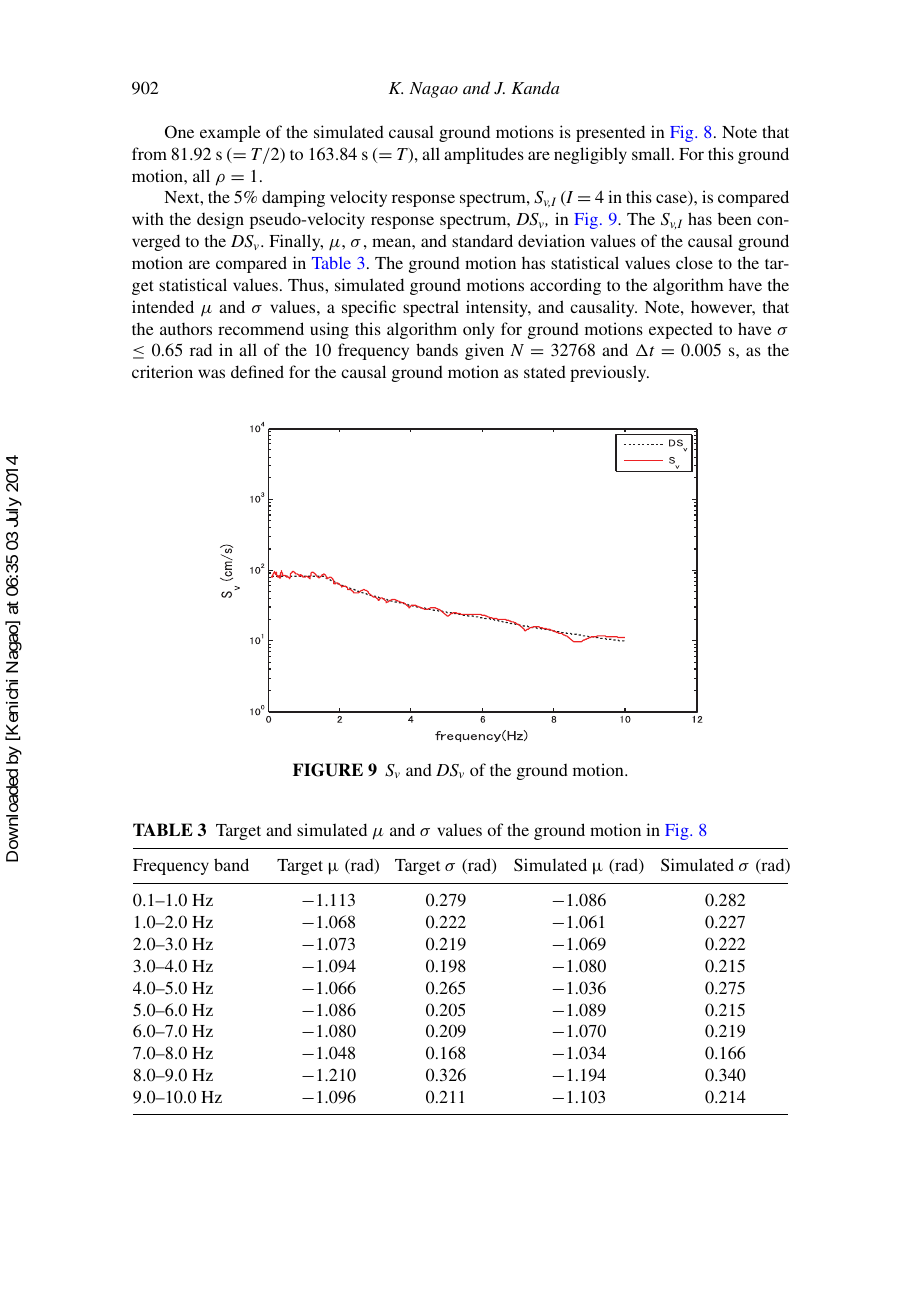 The width and height of the screenshot is (921, 1316). What do you see at coordinates (482, 240) in the screenshot?
I see `standard` at bounding box center [482, 240].
